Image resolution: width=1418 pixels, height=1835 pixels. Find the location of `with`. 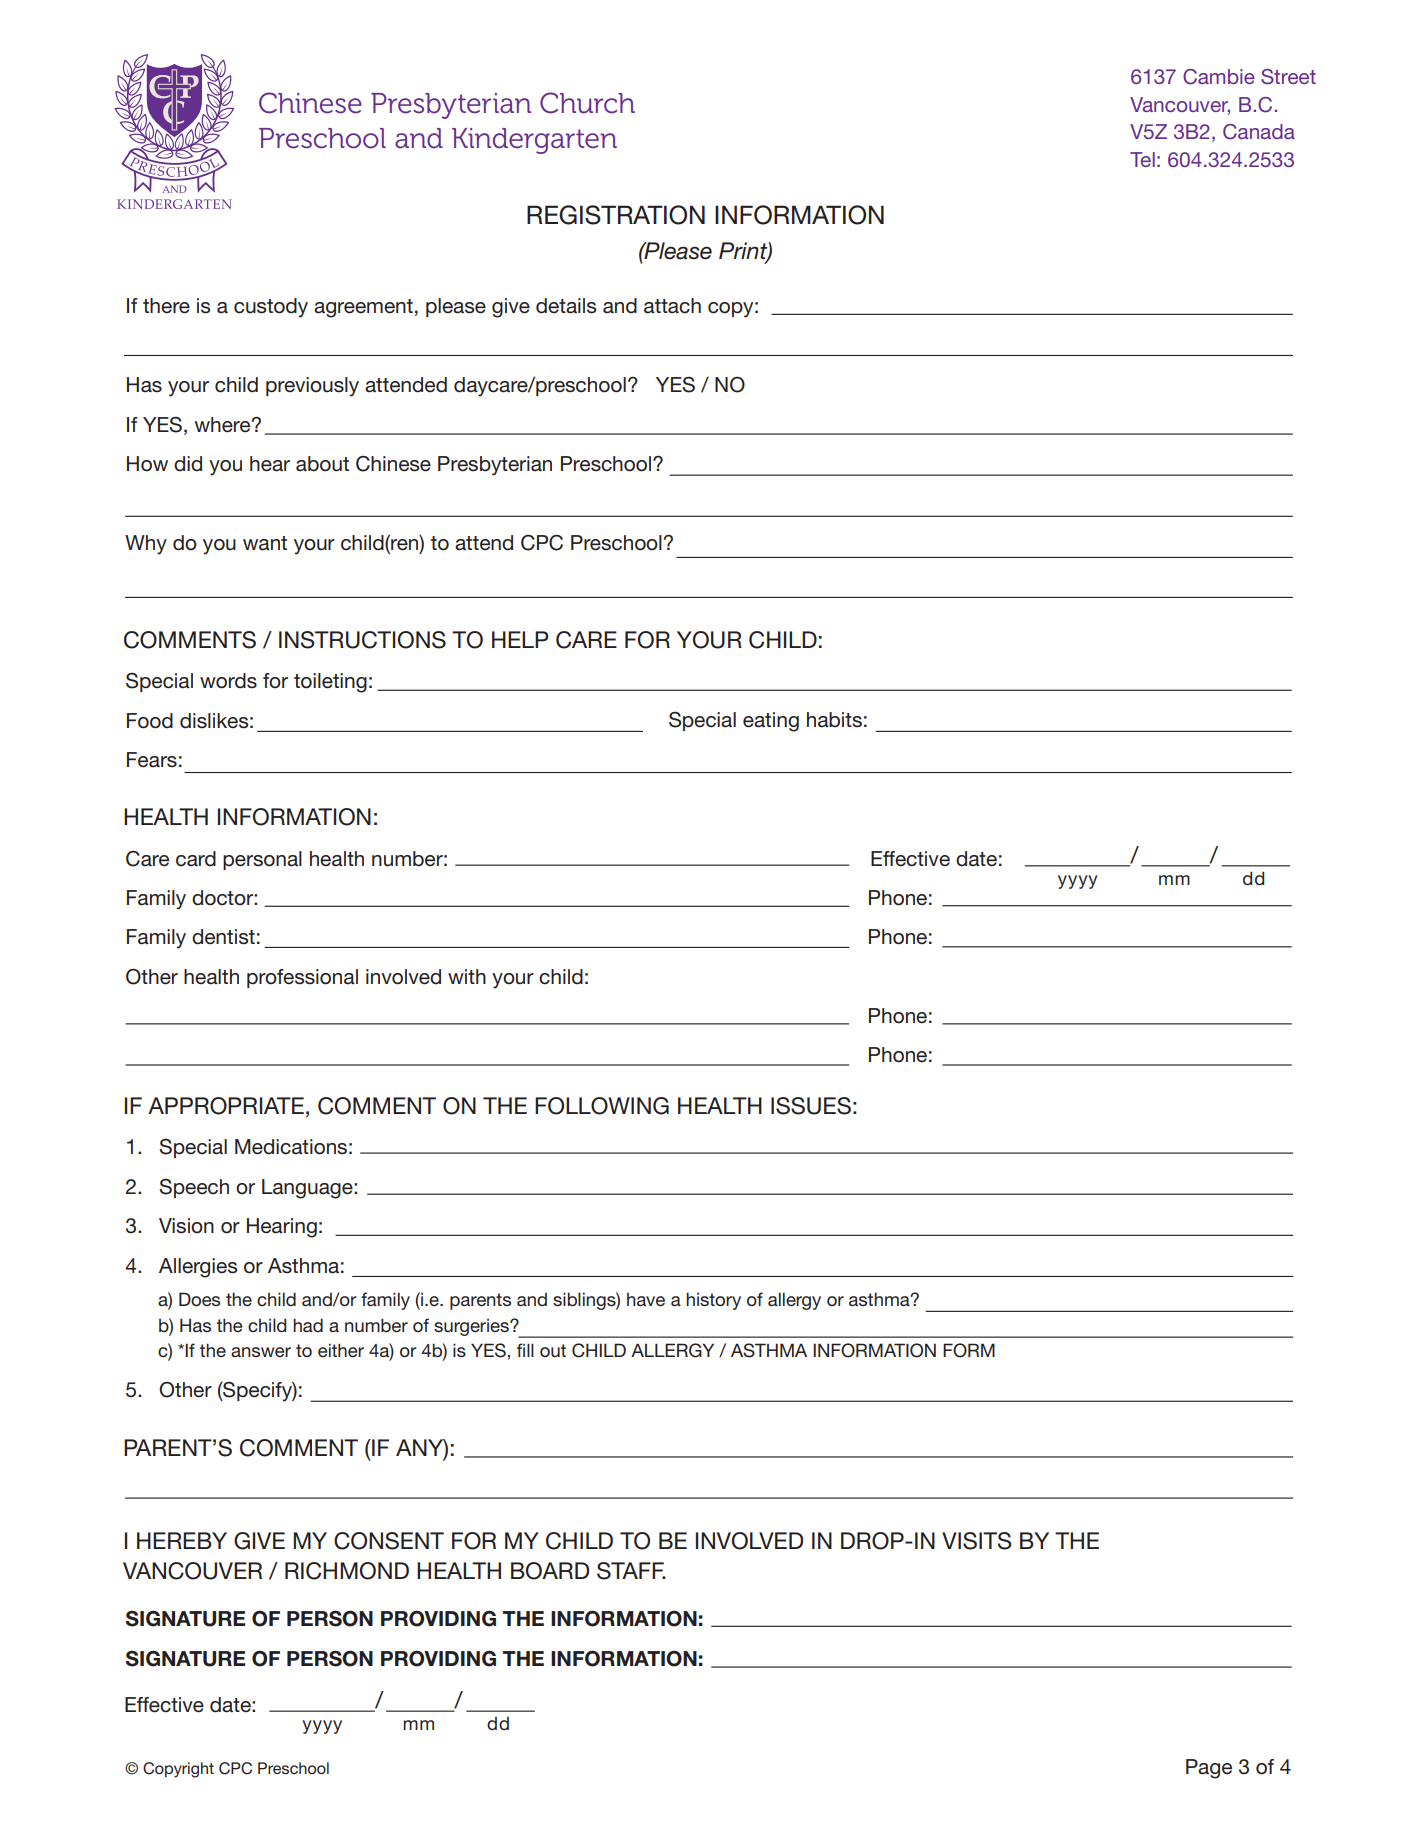

with is located at coordinates (467, 976).
